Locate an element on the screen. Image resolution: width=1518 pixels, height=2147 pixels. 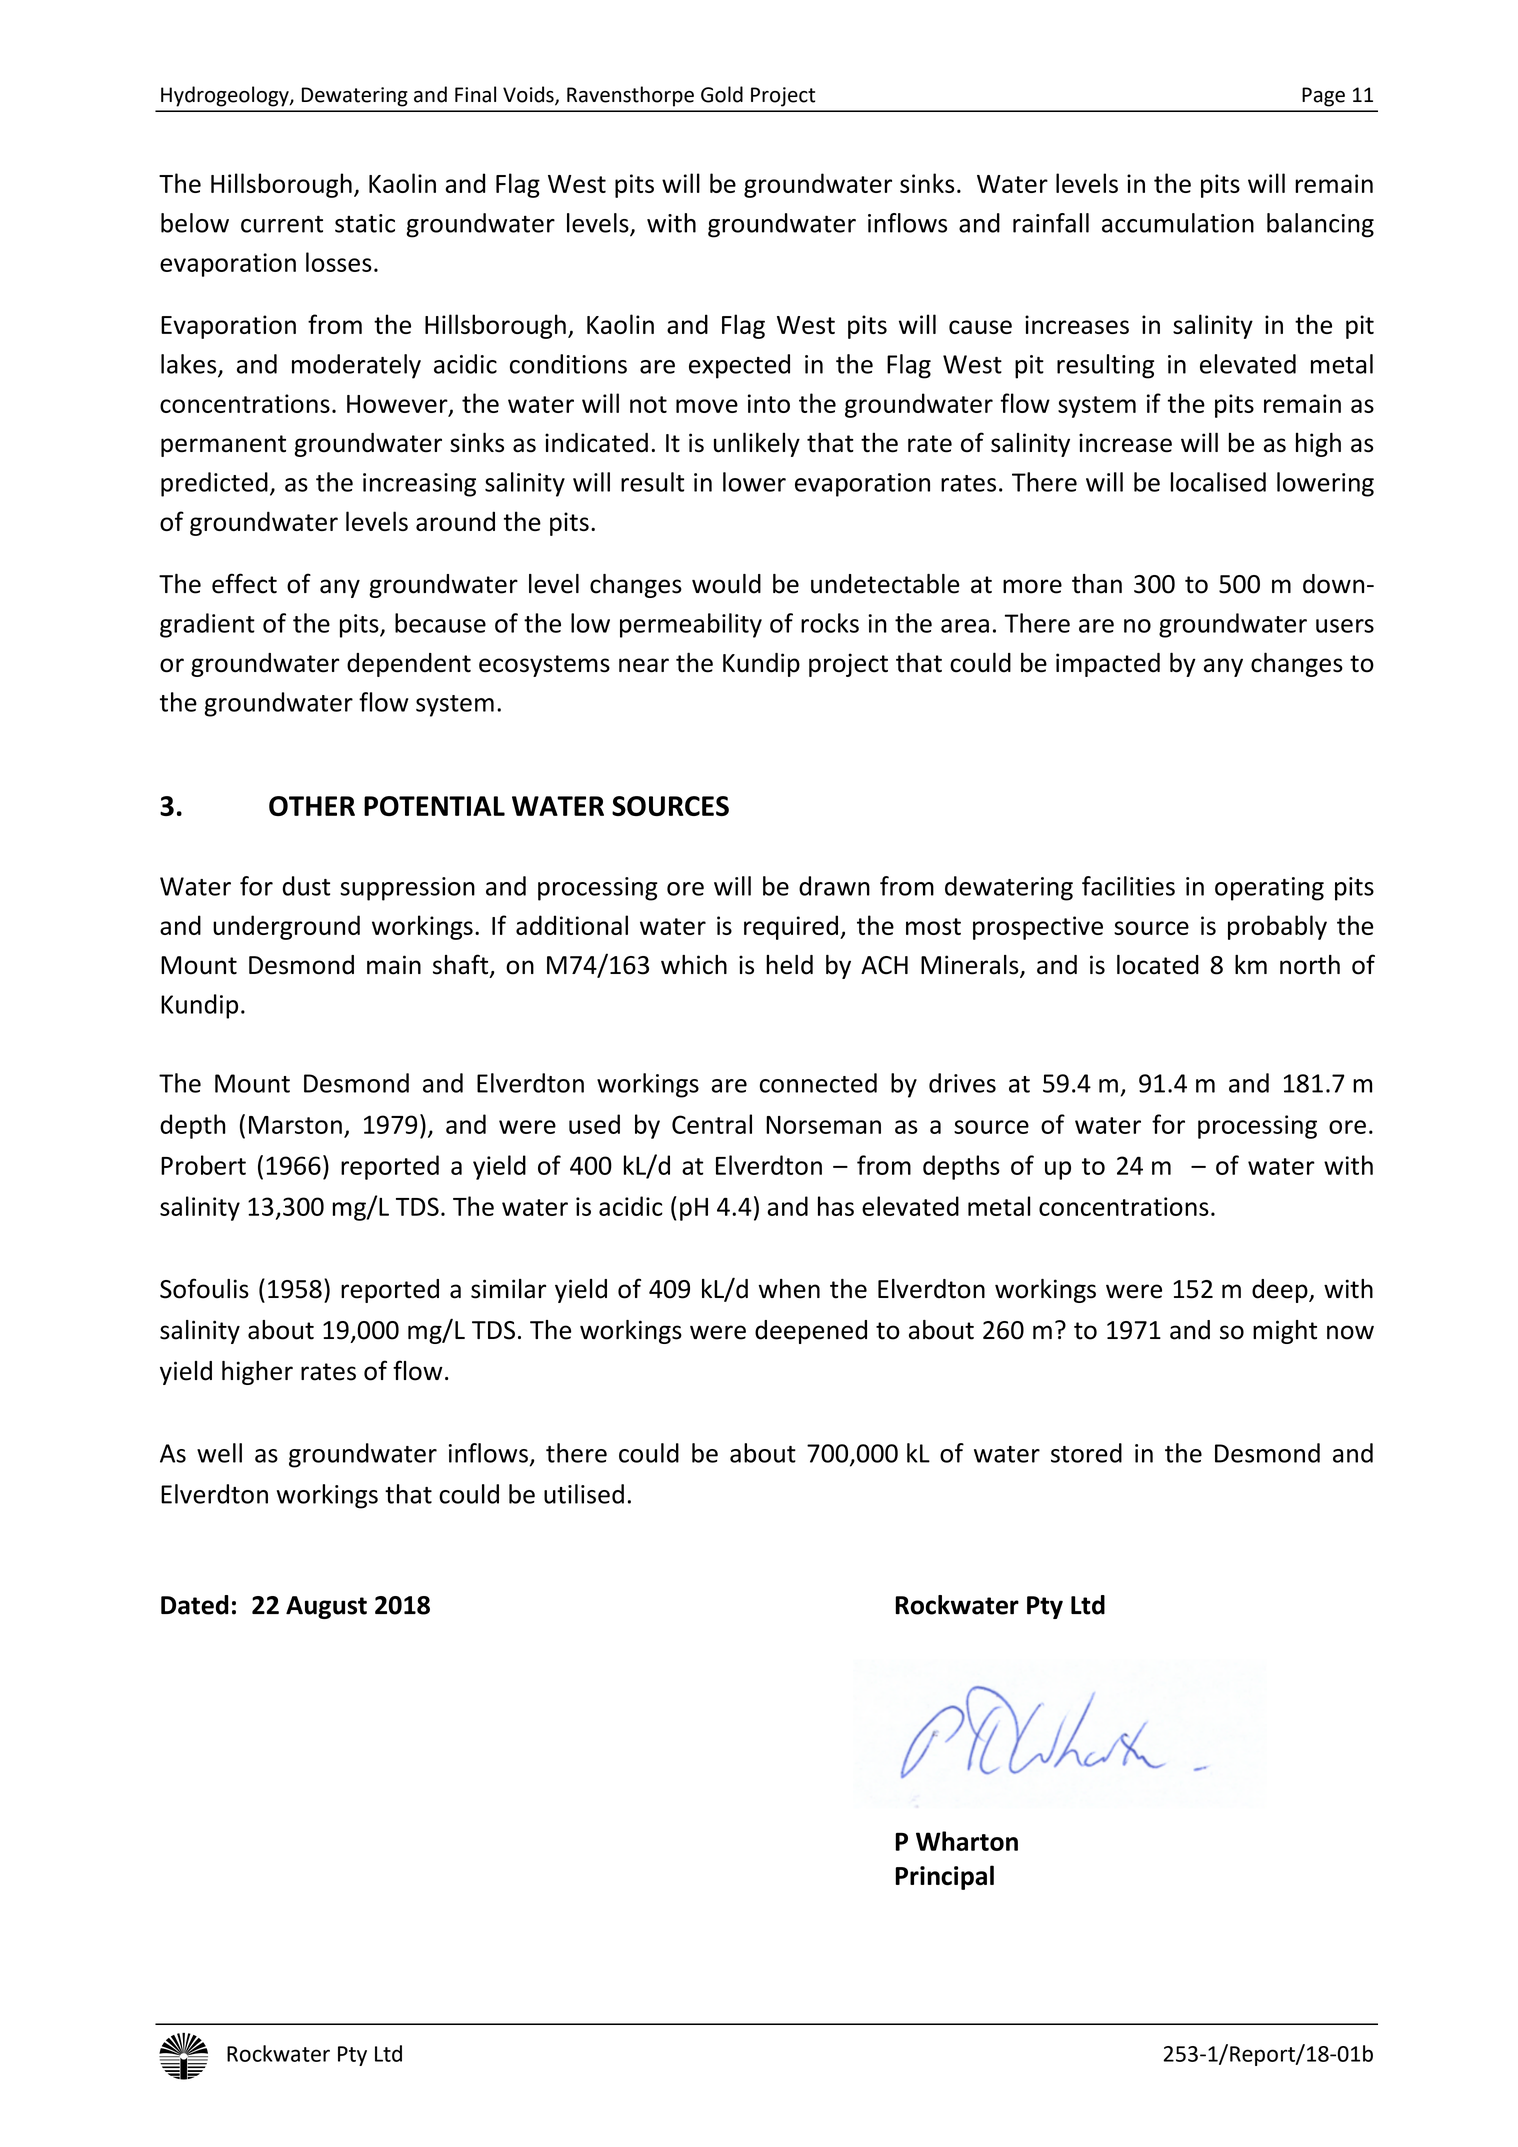
effect is located at coordinates (244, 583).
